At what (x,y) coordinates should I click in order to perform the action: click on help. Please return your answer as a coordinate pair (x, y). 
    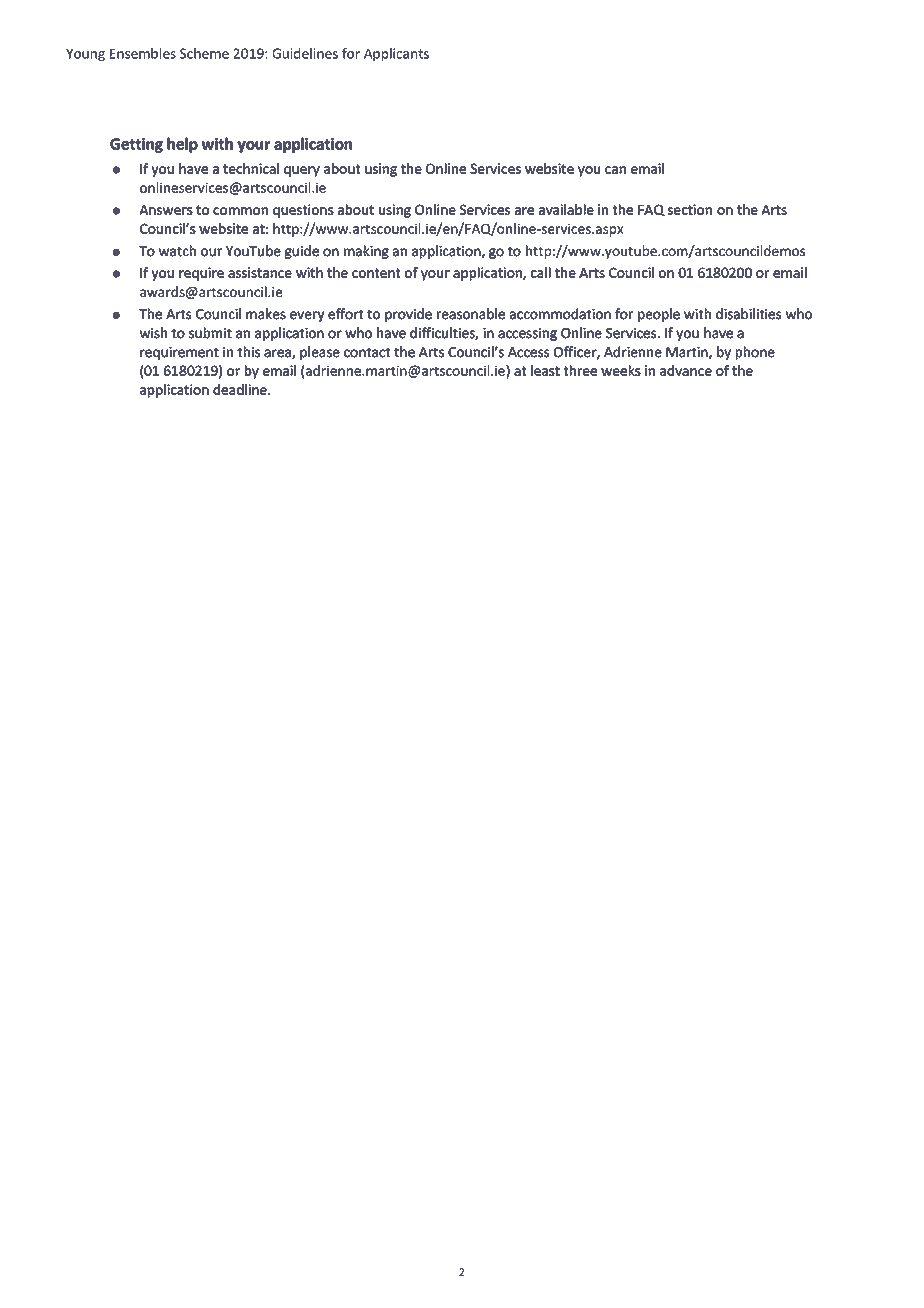
    Looking at the image, I should click on (183, 145).
